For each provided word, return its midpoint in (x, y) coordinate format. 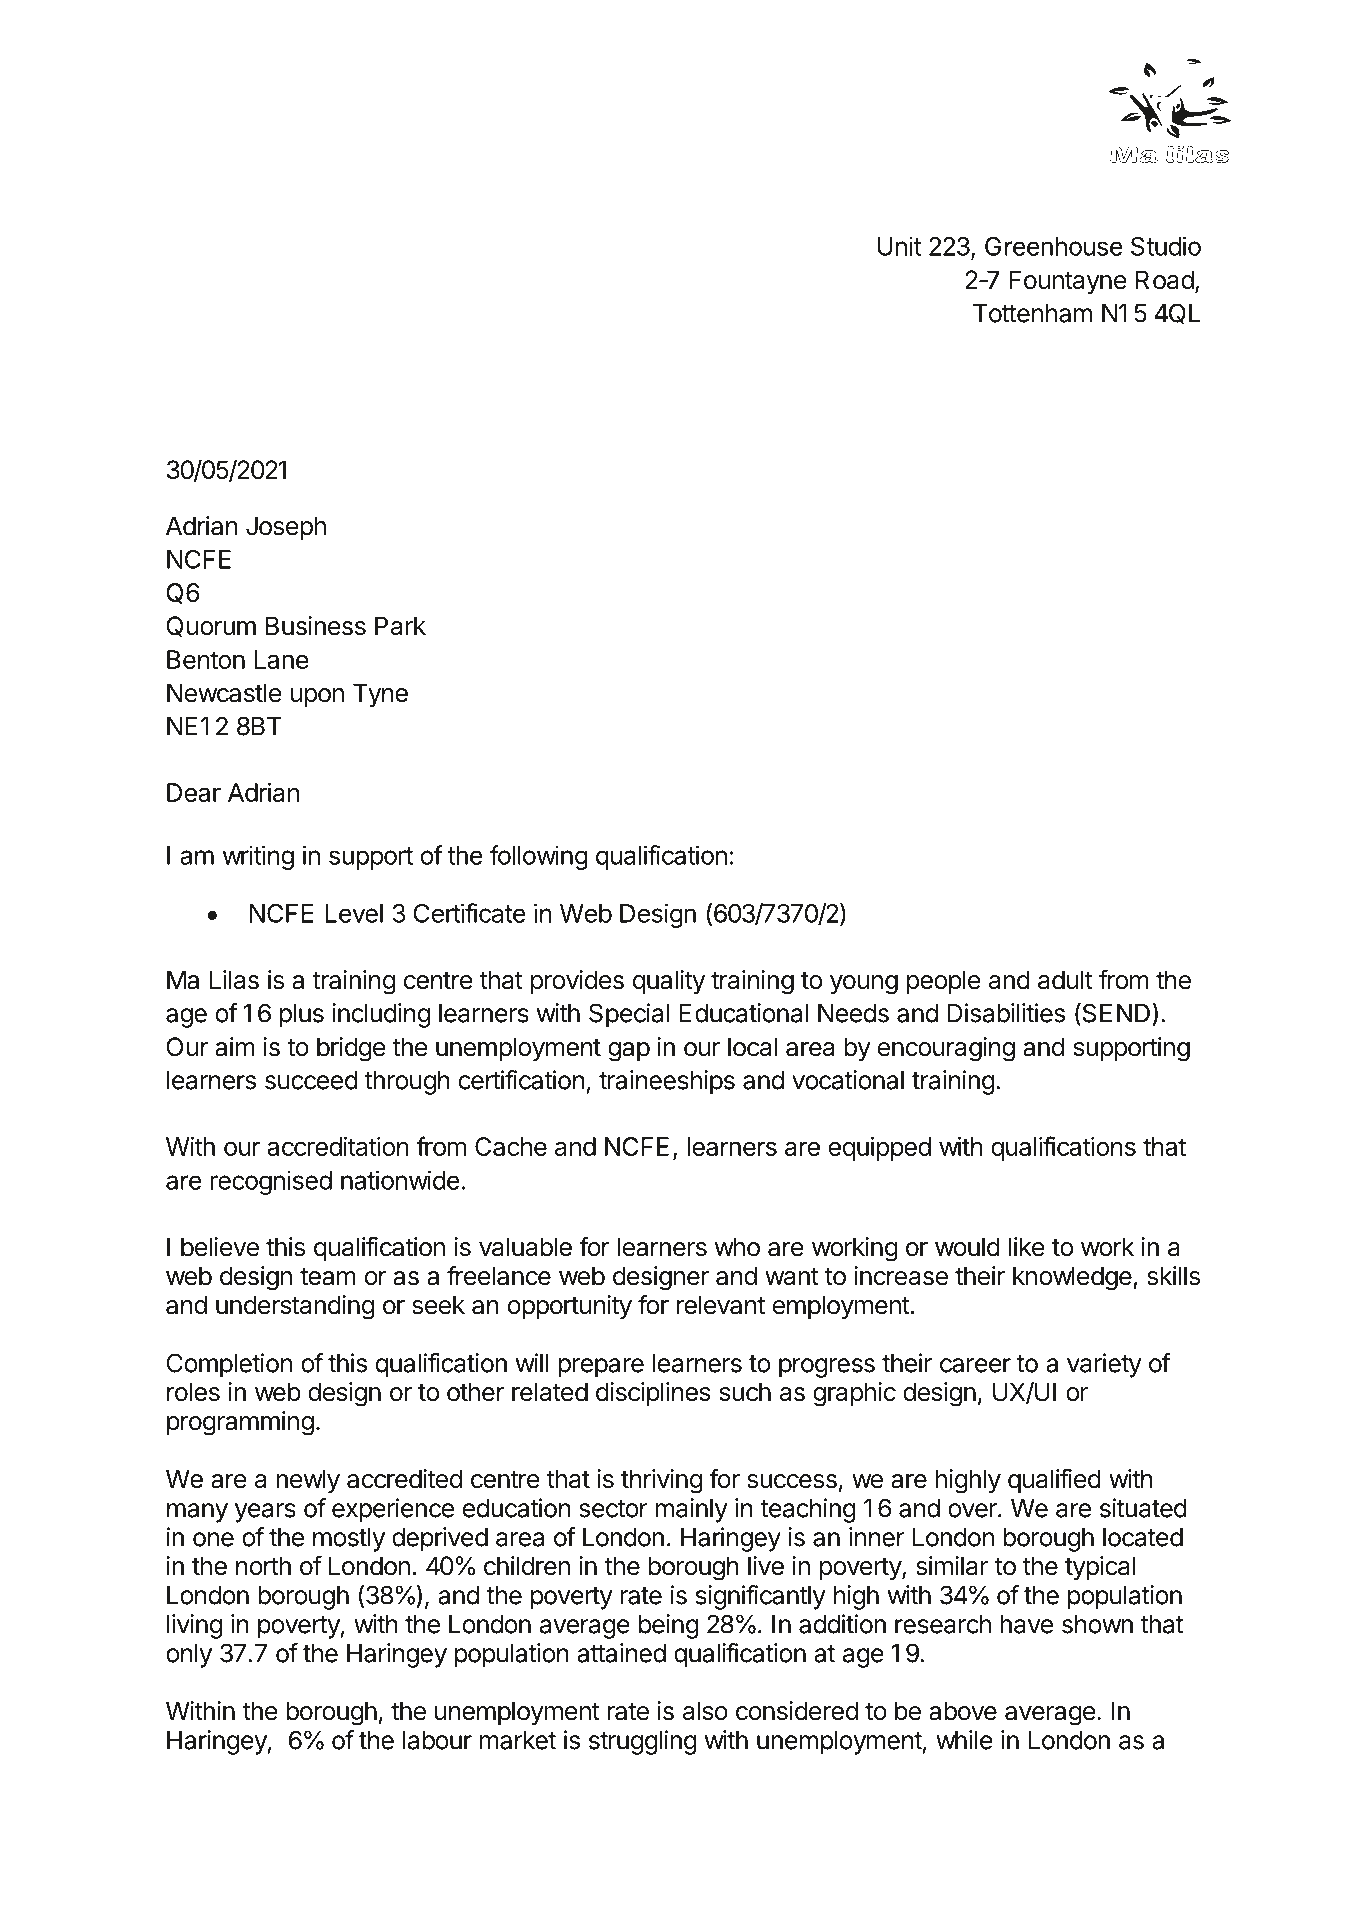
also (705, 1711)
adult (1065, 980)
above (963, 1711)
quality (669, 982)
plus (301, 1016)
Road (1165, 280)
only (189, 1656)
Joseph (286, 528)
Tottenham (1032, 313)
